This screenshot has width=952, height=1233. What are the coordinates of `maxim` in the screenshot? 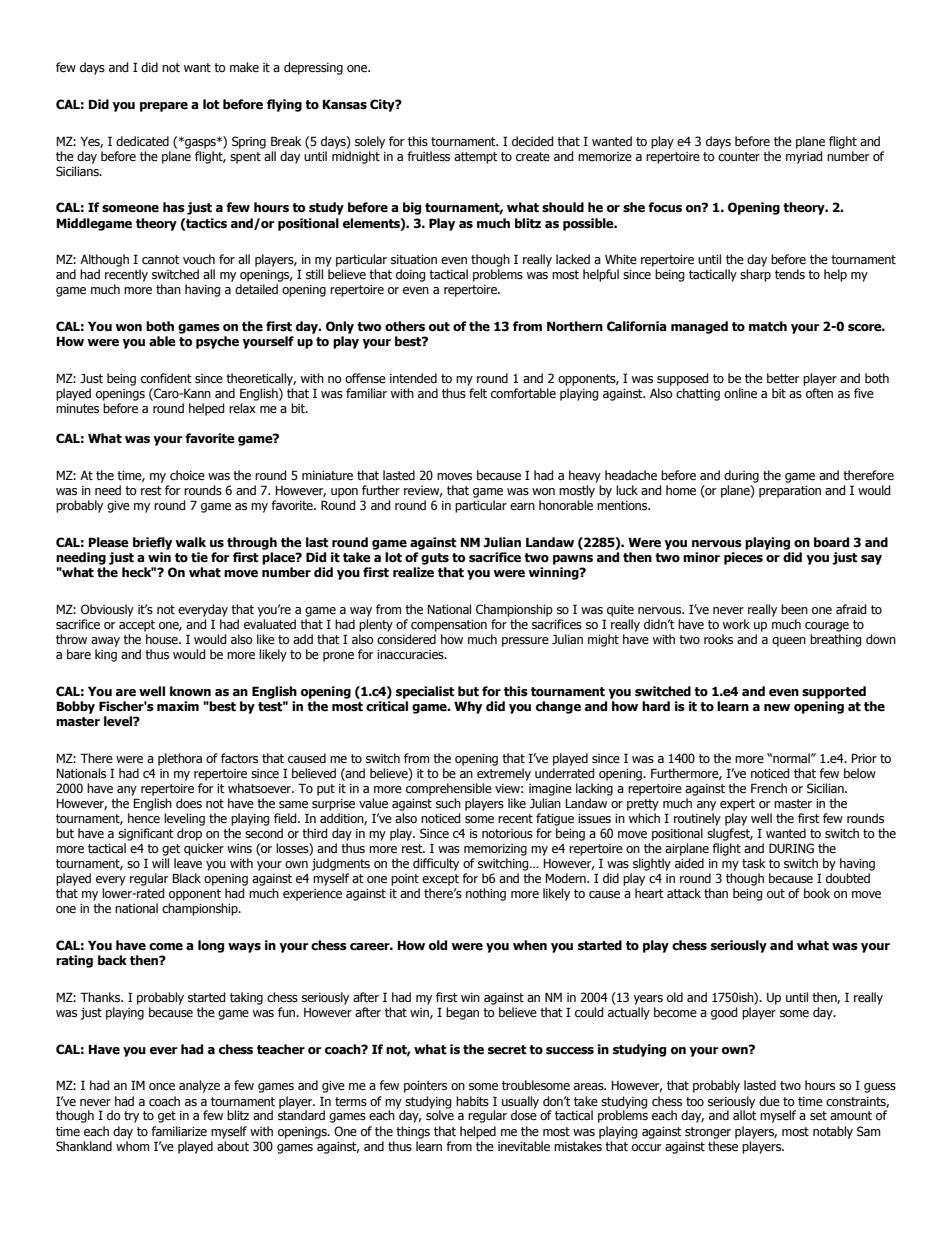 It's located at (178, 706).
